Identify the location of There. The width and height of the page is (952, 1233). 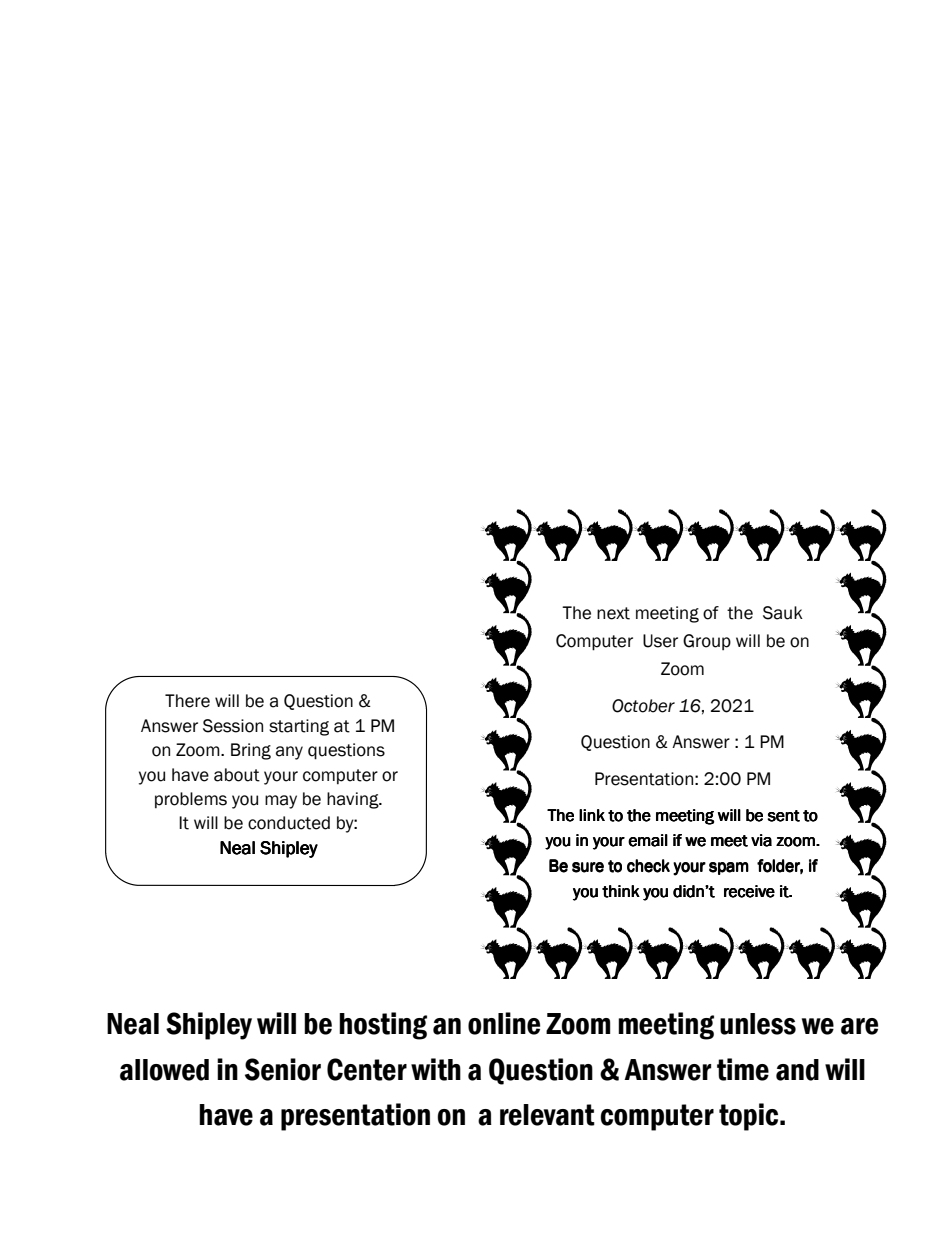
(187, 701).
